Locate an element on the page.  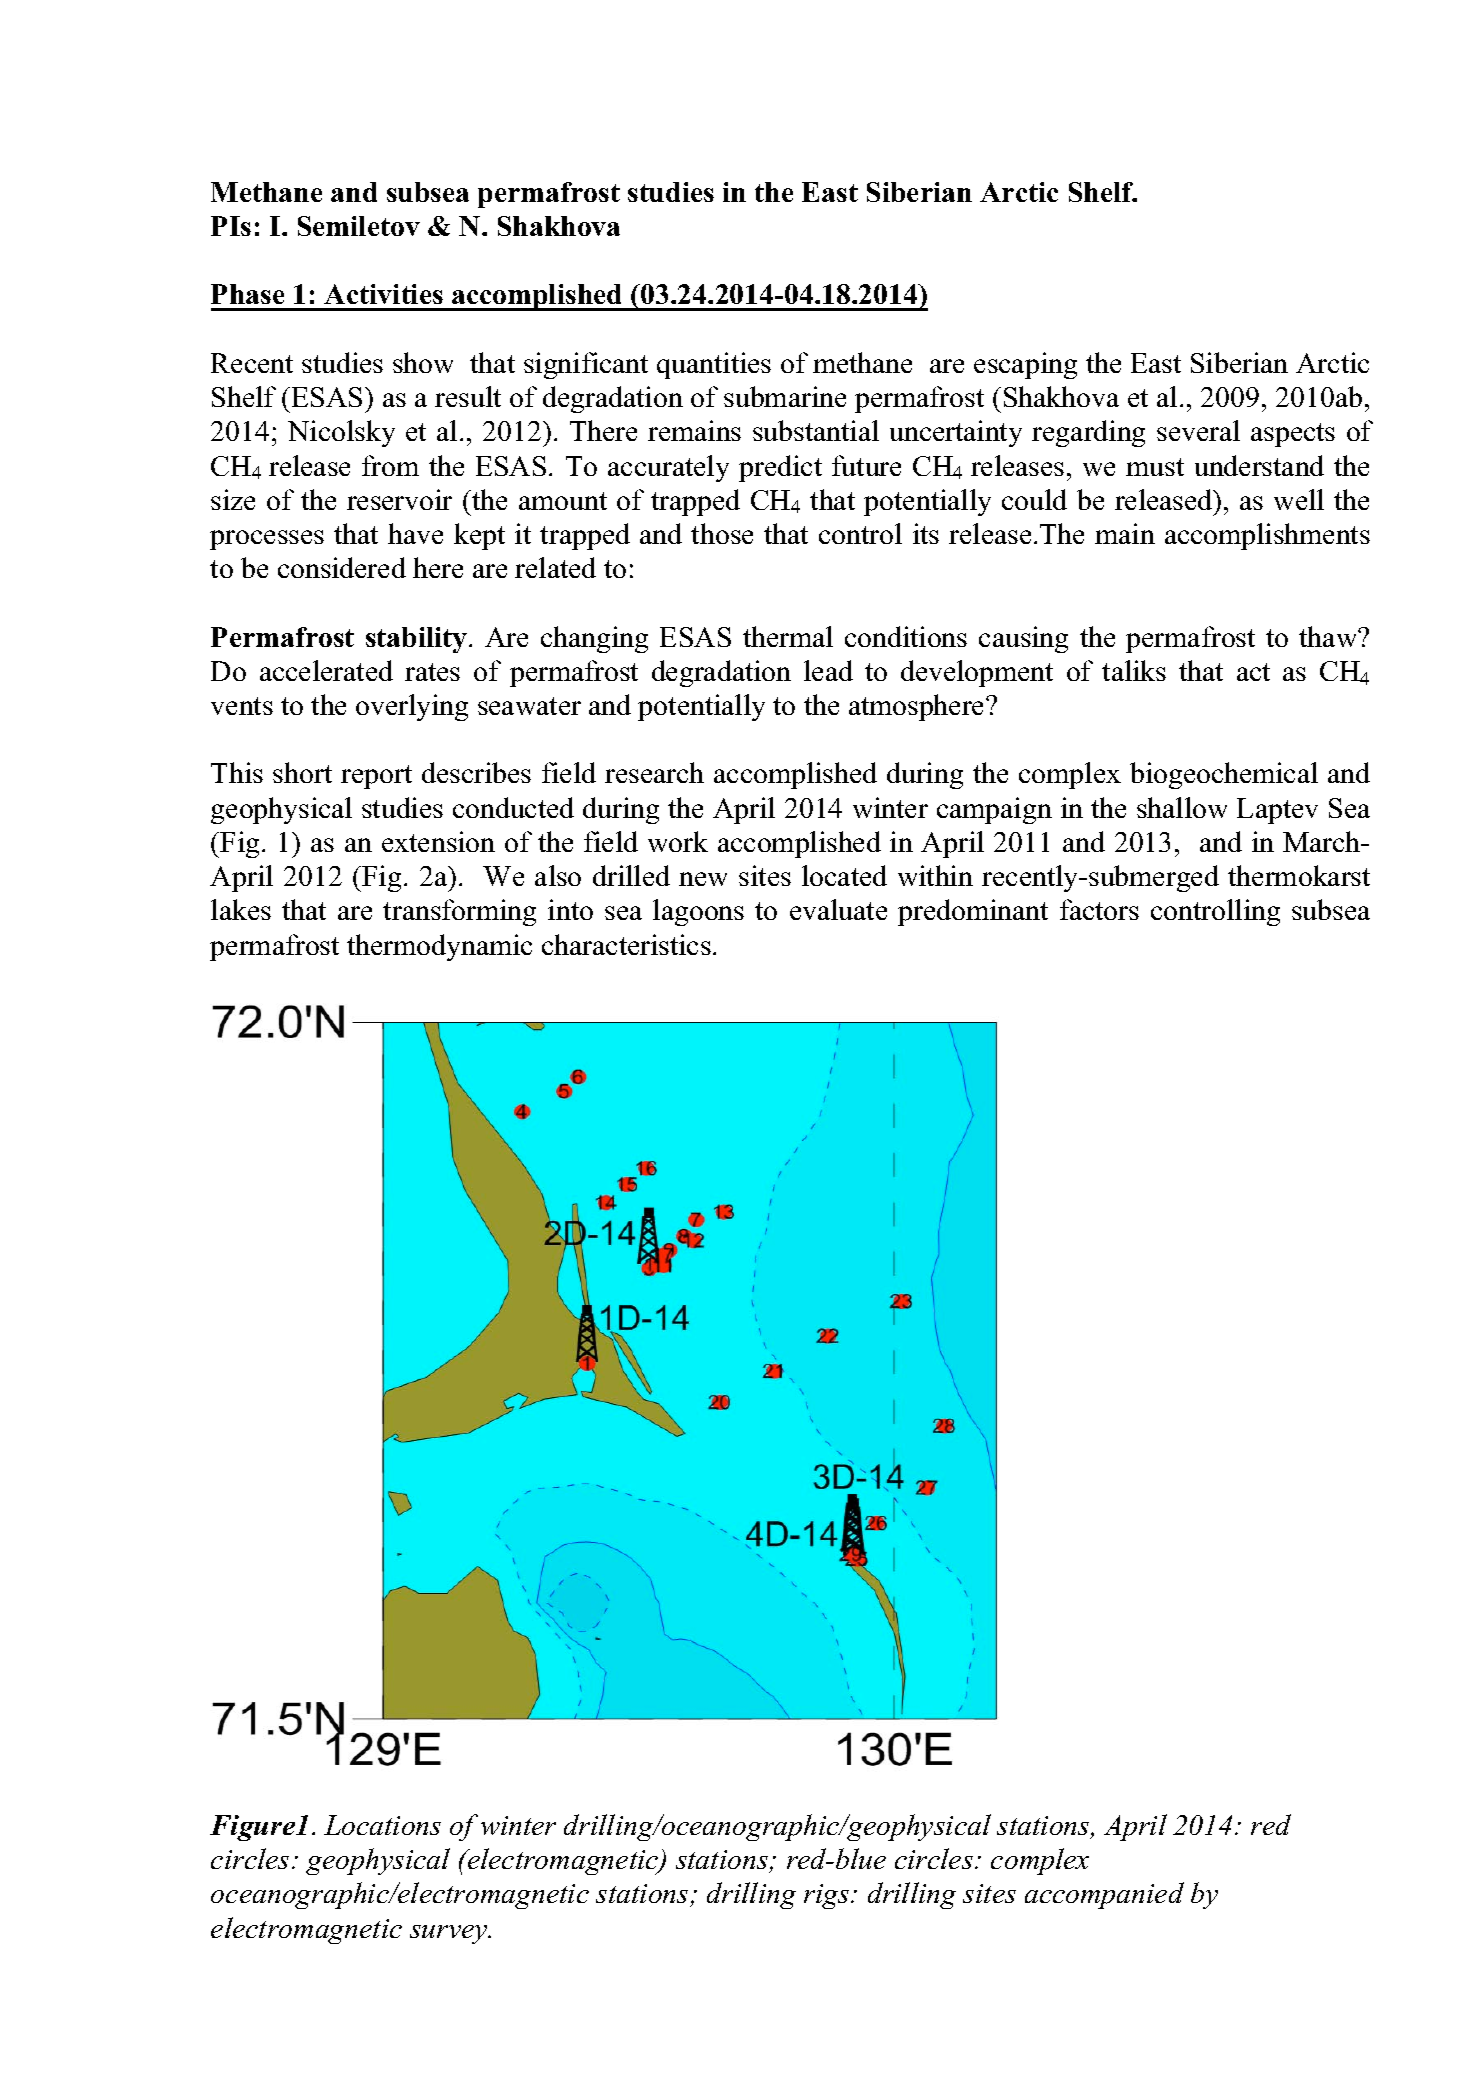
several is located at coordinates (1198, 430).
